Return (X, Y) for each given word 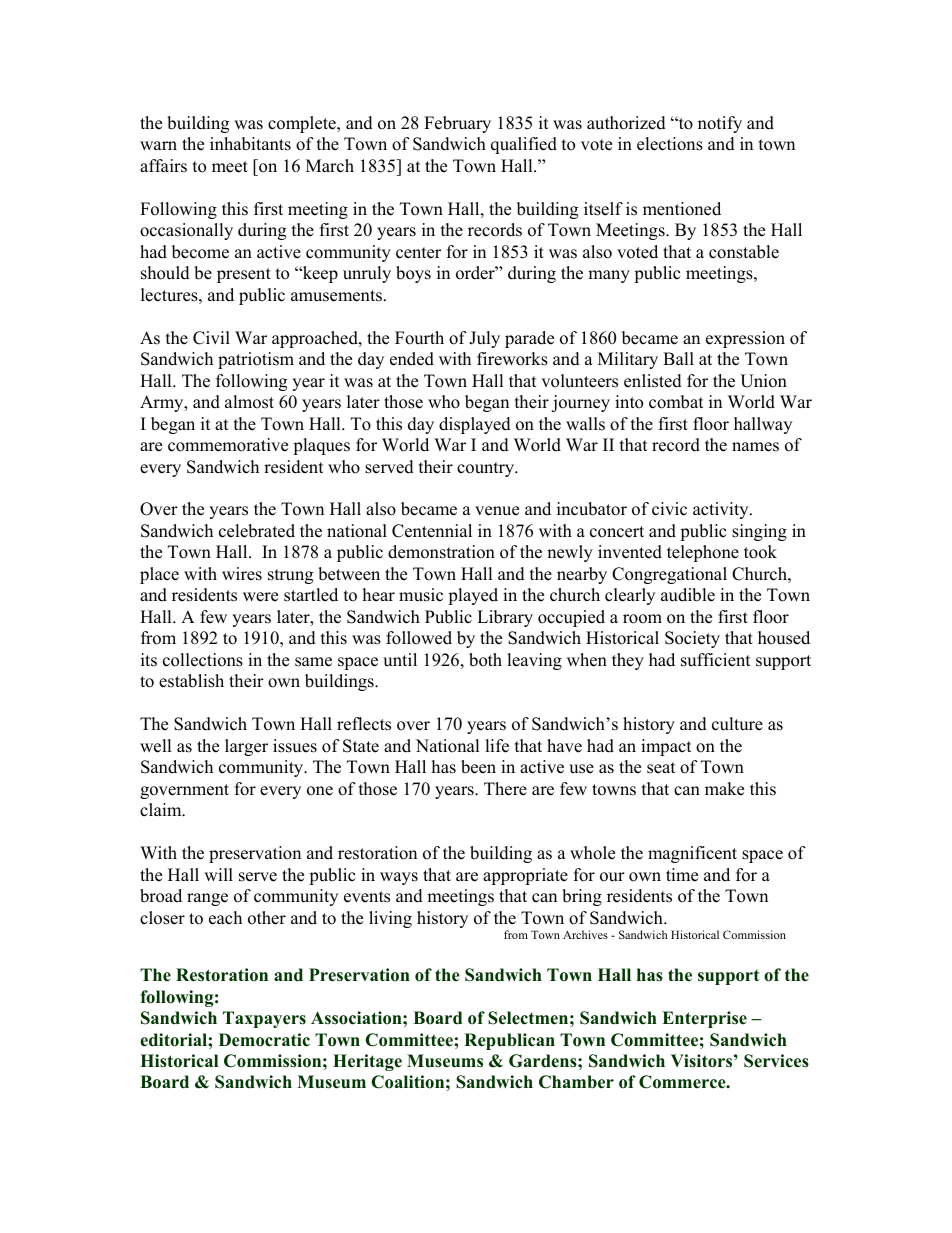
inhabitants (250, 144)
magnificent (692, 854)
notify (720, 124)
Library (505, 618)
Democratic (264, 1040)
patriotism (256, 360)
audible (688, 595)
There (505, 789)
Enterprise (704, 1019)
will (218, 874)
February (457, 124)
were (260, 597)
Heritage (367, 1062)
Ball (678, 358)
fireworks (512, 359)
